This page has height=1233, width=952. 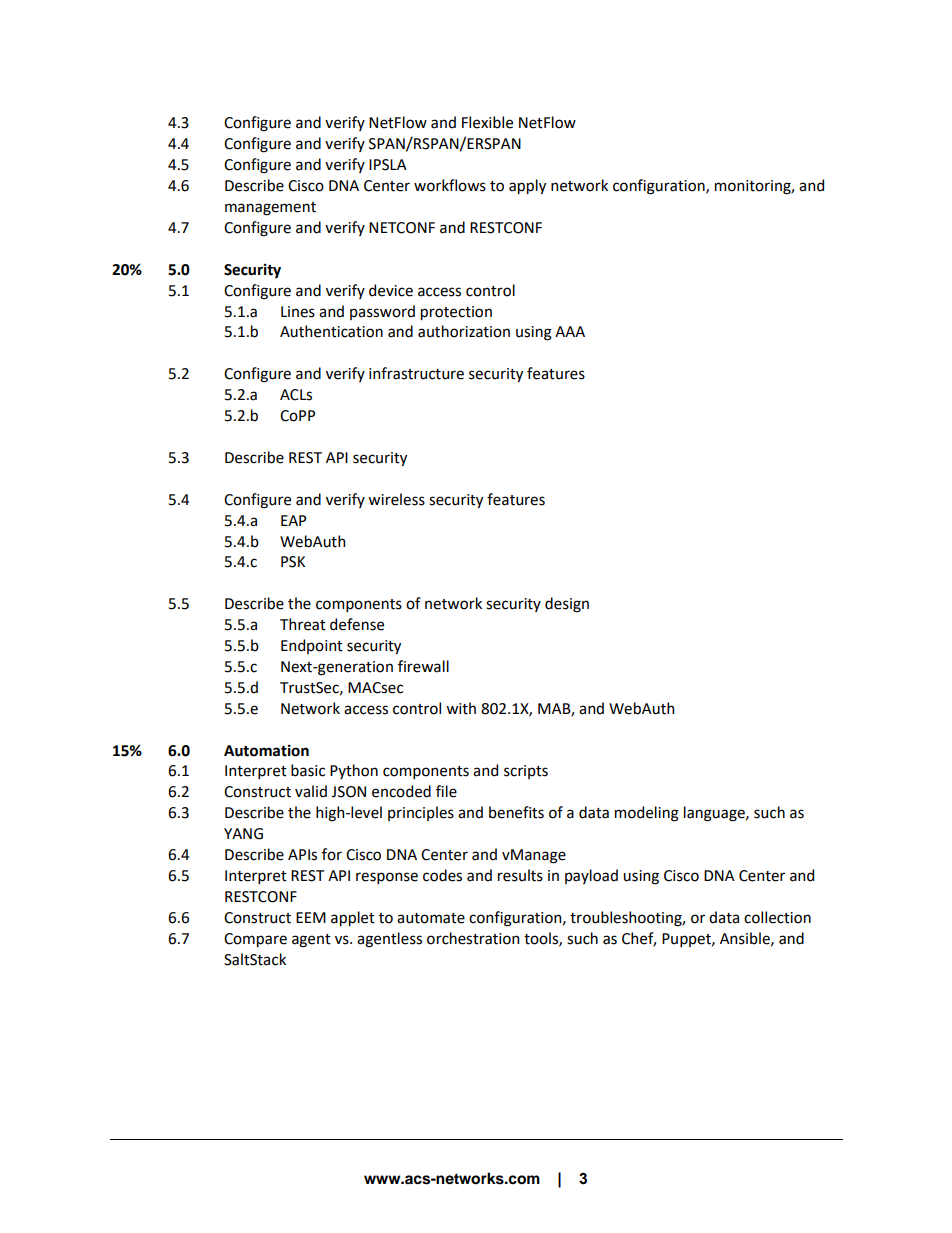 I want to click on AAA, so click(x=570, y=331).
